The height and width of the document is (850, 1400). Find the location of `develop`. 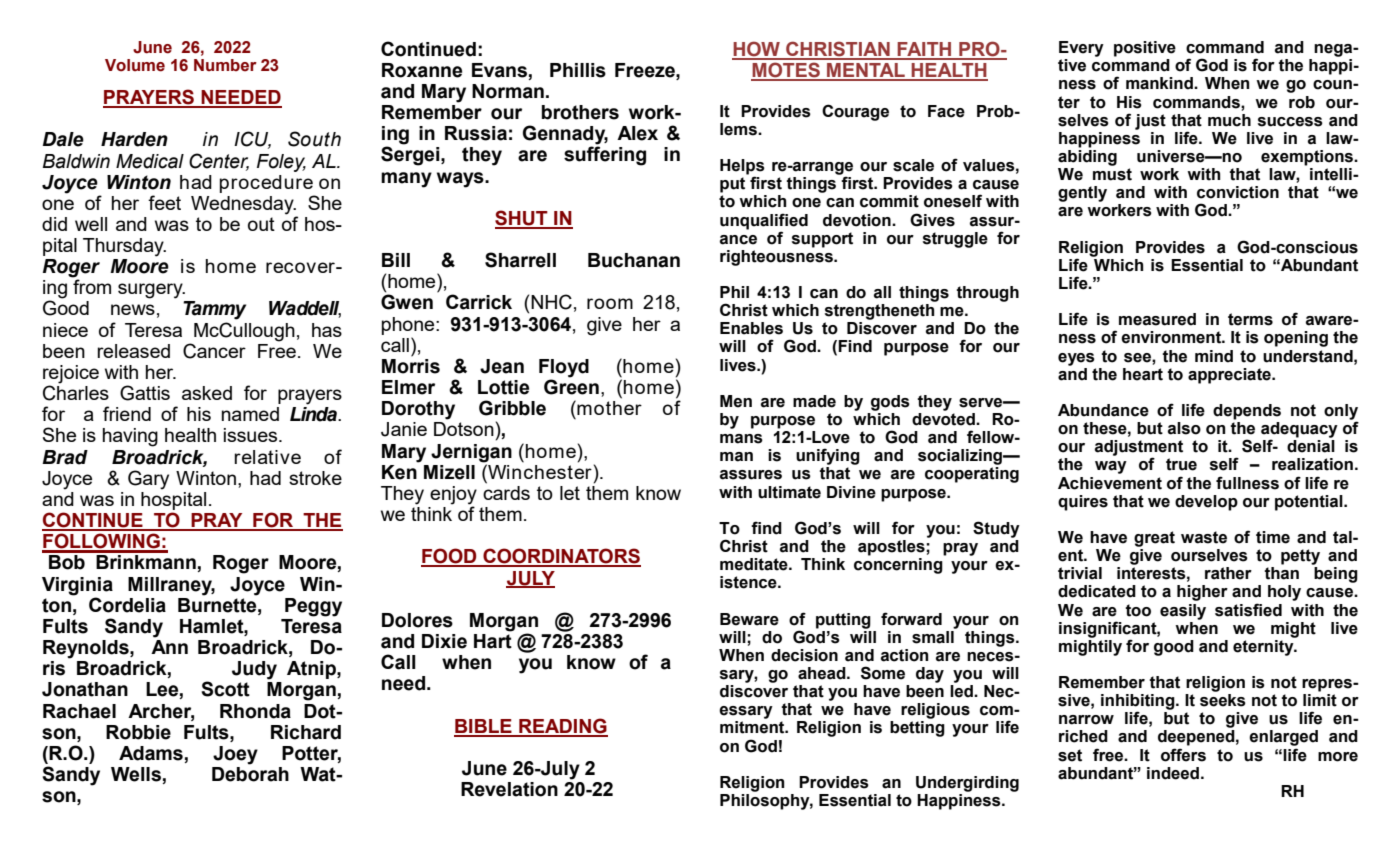

develop is located at coordinates (1206, 503).
